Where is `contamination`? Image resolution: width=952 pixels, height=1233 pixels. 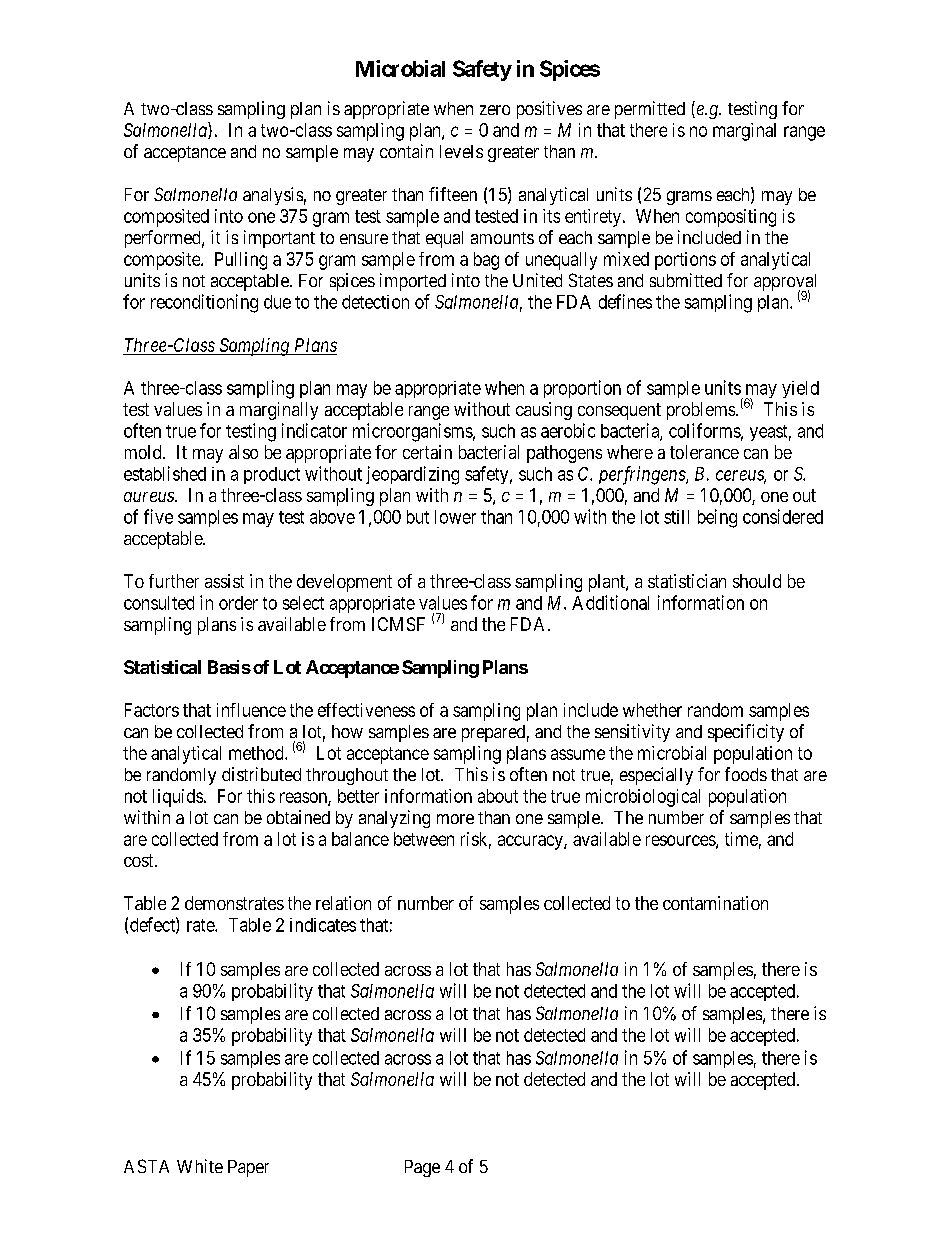
contamination is located at coordinates (715, 903).
